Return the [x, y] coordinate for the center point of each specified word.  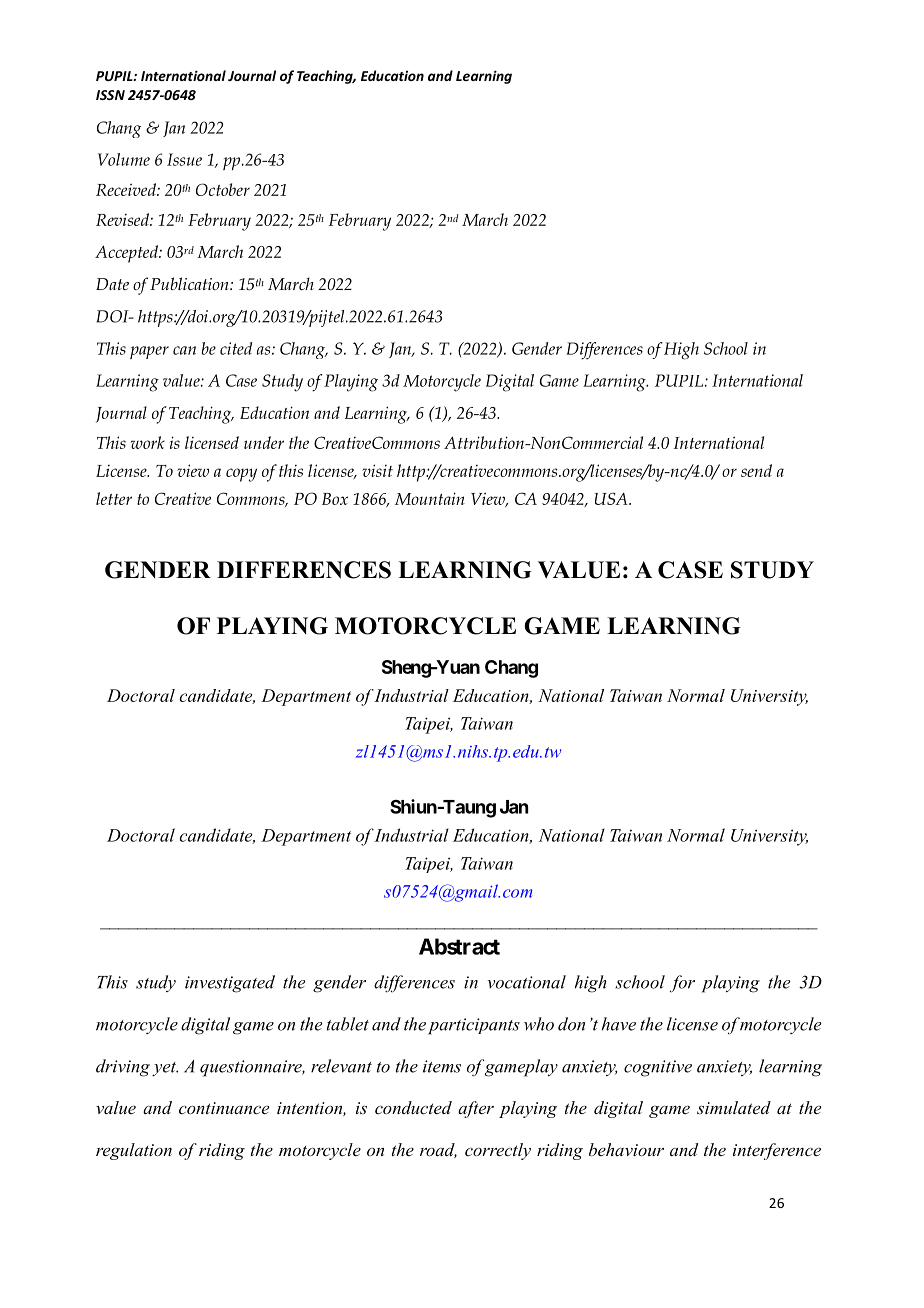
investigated [230, 984]
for [682, 983]
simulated [734, 1107]
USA [612, 498]
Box [335, 499]
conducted [413, 1107]
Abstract [459, 946]
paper [149, 352]
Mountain [430, 498]
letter [114, 498]
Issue [184, 159]
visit [377, 470]
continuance [224, 1108]
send [756, 470]
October [223, 189]
